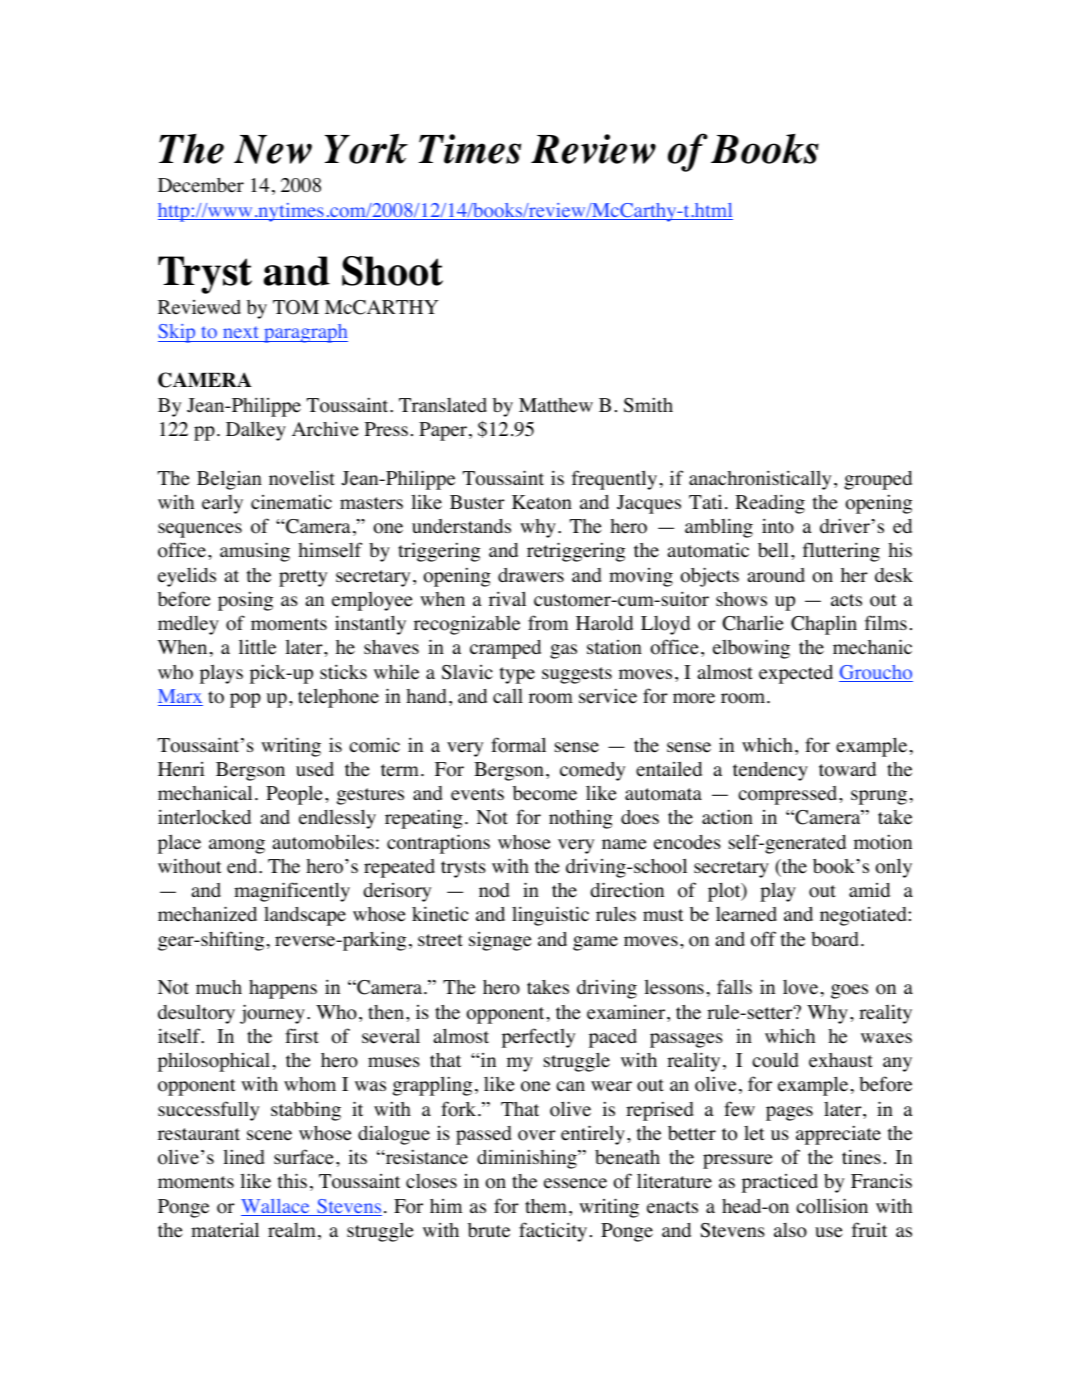 The width and height of the screenshot is (1070, 1385). What do you see at coordinates (276, 1207) in the screenshot?
I see `Wallace` at bounding box center [276, 1207].
